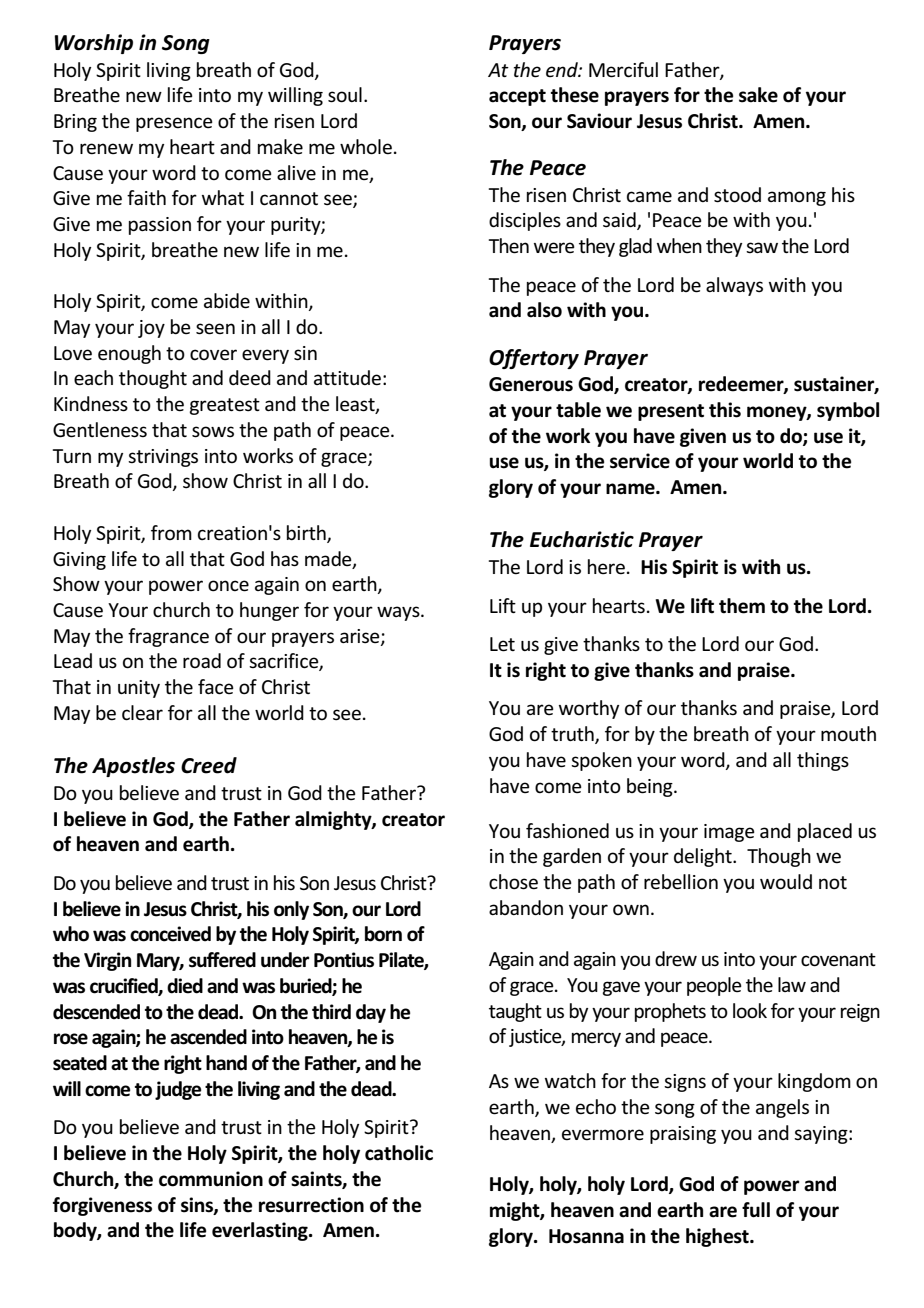 The height and width of the document is (1308, 924). What do you see at coordinates (174, 124) in the document?
I see `presence` at bounding box center [174, 124].
